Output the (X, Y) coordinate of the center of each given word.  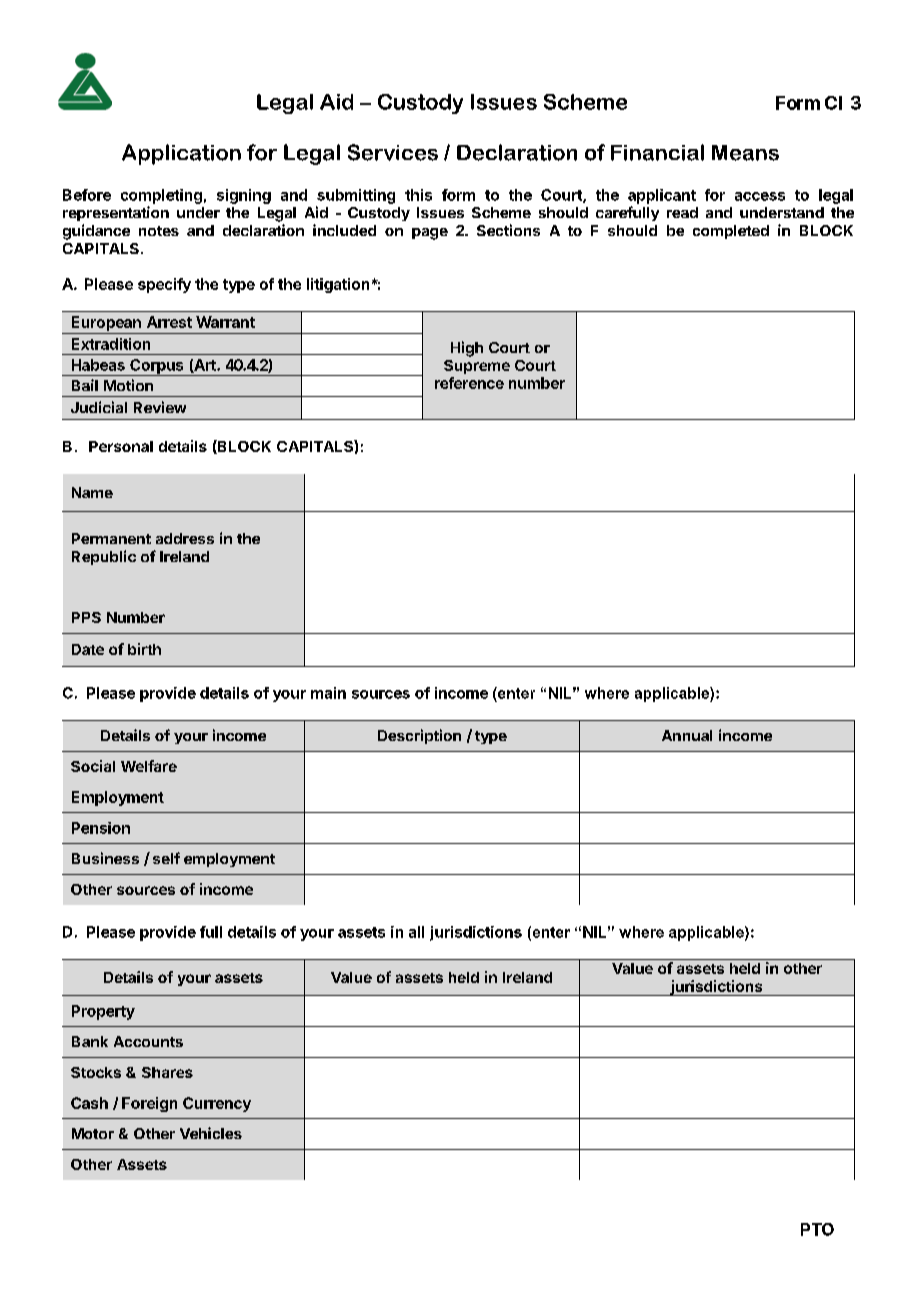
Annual (687, 735)
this (418, 195)
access (760, 196)
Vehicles (211, 1133)
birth (144, 649)
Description (419, 736)
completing (161, 196)
